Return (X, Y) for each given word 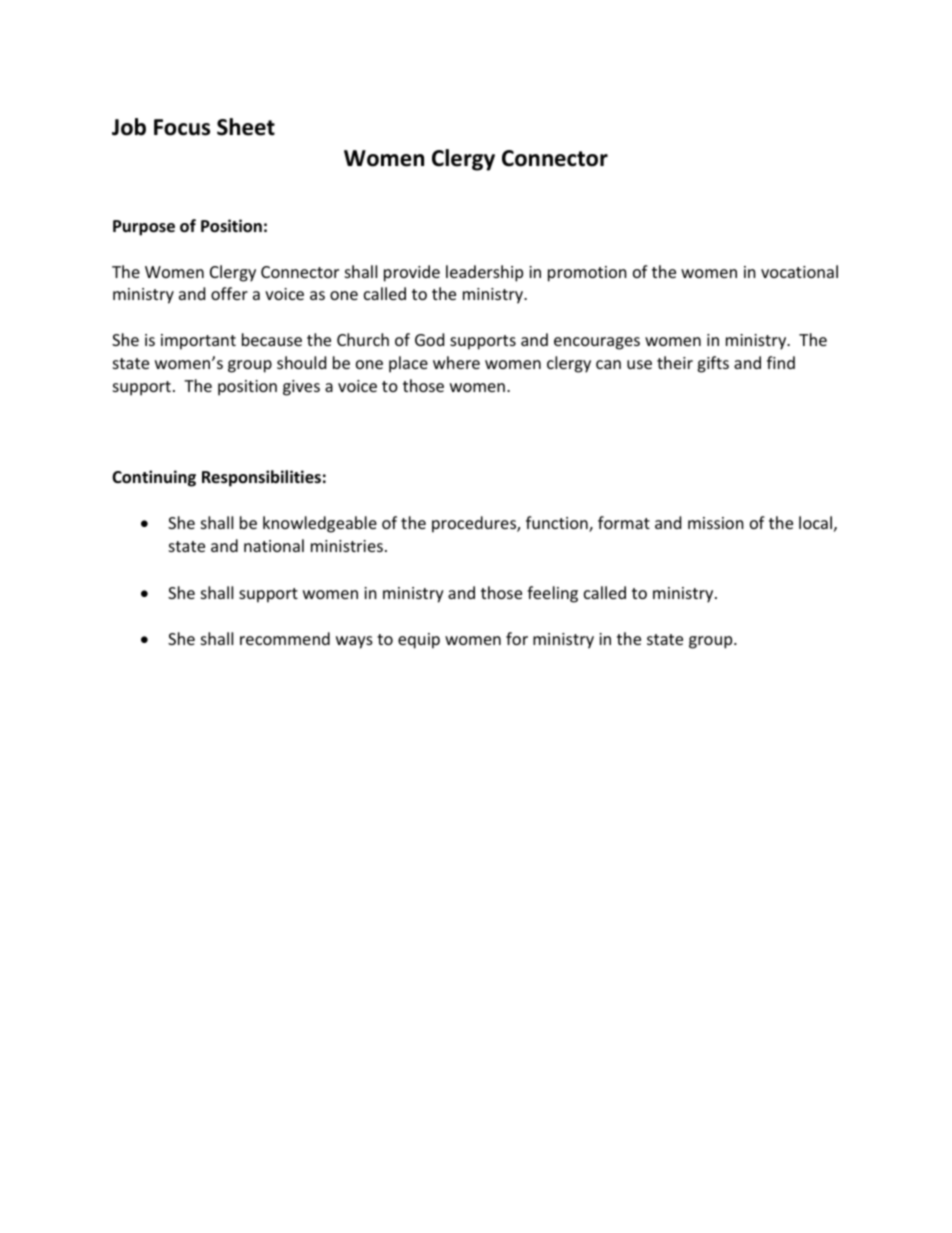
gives (301, 388)
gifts (713, 364)
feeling (552, 594)
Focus (182, 127)
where (456, 362)
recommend (285, 638)
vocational (799, 271)
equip (419, 641)
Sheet (246, 127)
